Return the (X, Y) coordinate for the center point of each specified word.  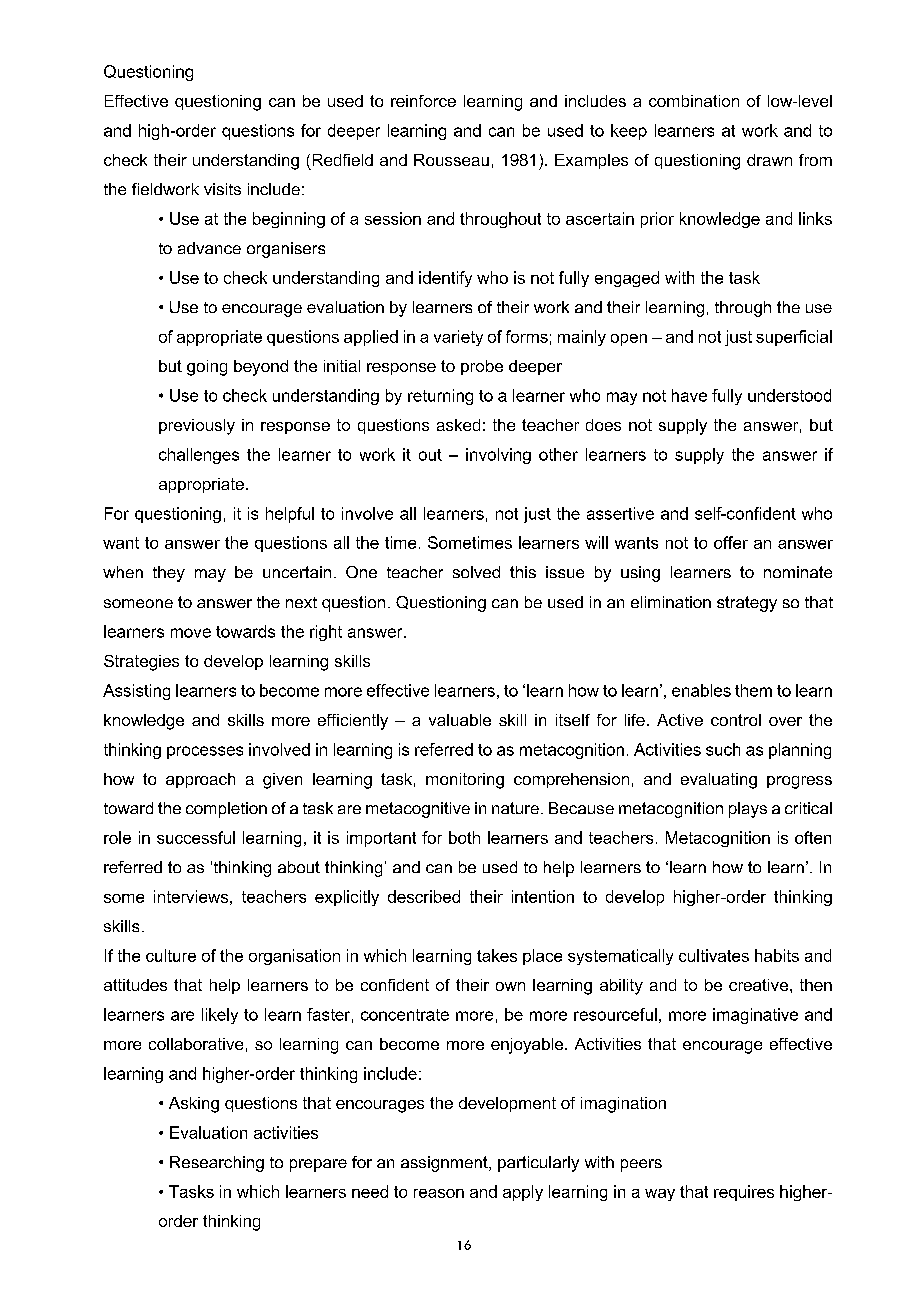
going (207, 368)
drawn (769, 160)
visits (222, 189)
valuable (460, 720)
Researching (217, 1164)
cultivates (714, 955)
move (191, 633)
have (689, 395)
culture (171, 955)
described (424, 896)
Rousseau (451, 160)
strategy (747, 604)
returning (440, 397)
